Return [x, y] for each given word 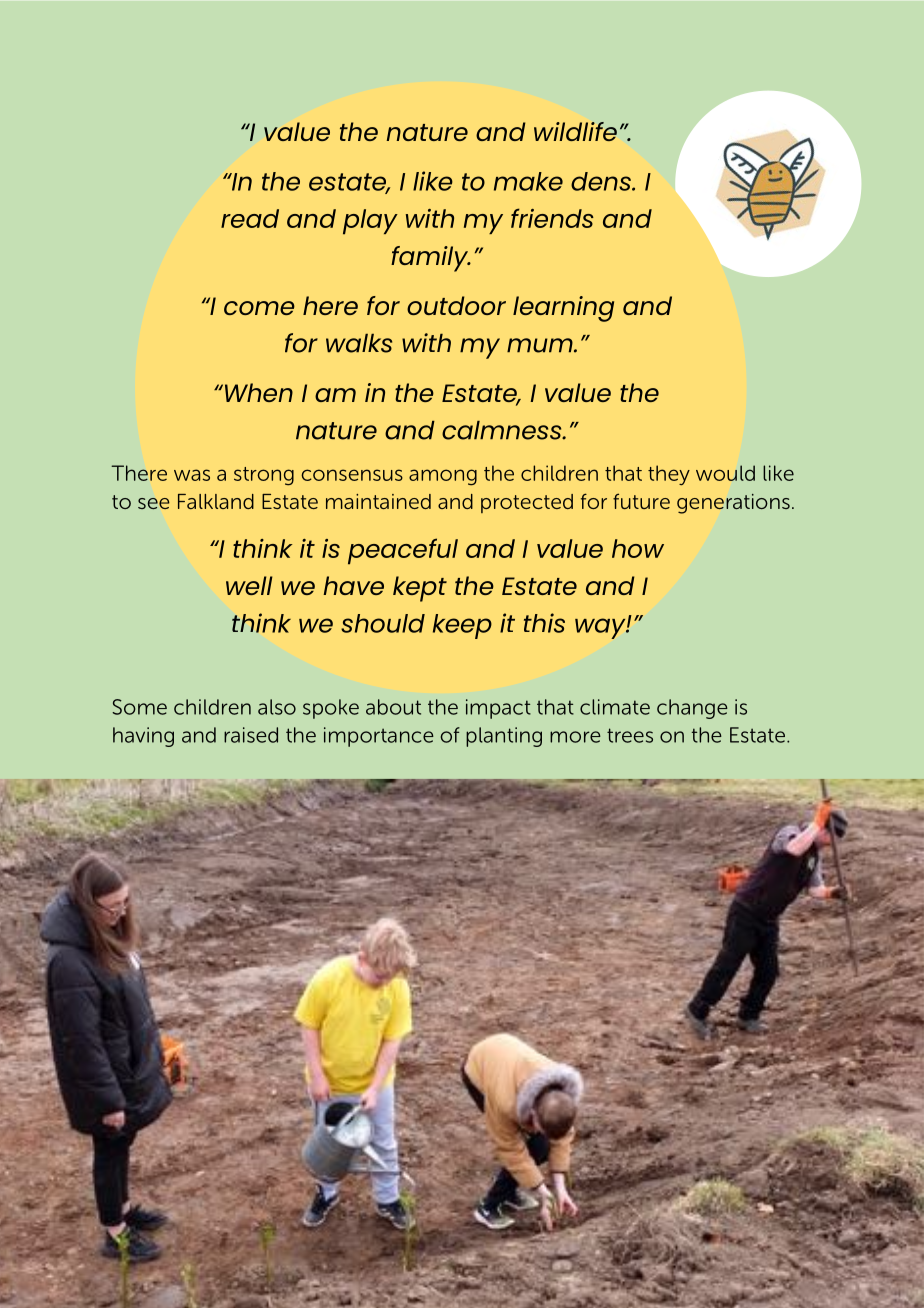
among [443, 477]
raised [251, 735]
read [250, 218]
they [669, 475]
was [192, 475]
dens [602, 181]
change [692, 709]
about [393, 707]
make [528, 181]
